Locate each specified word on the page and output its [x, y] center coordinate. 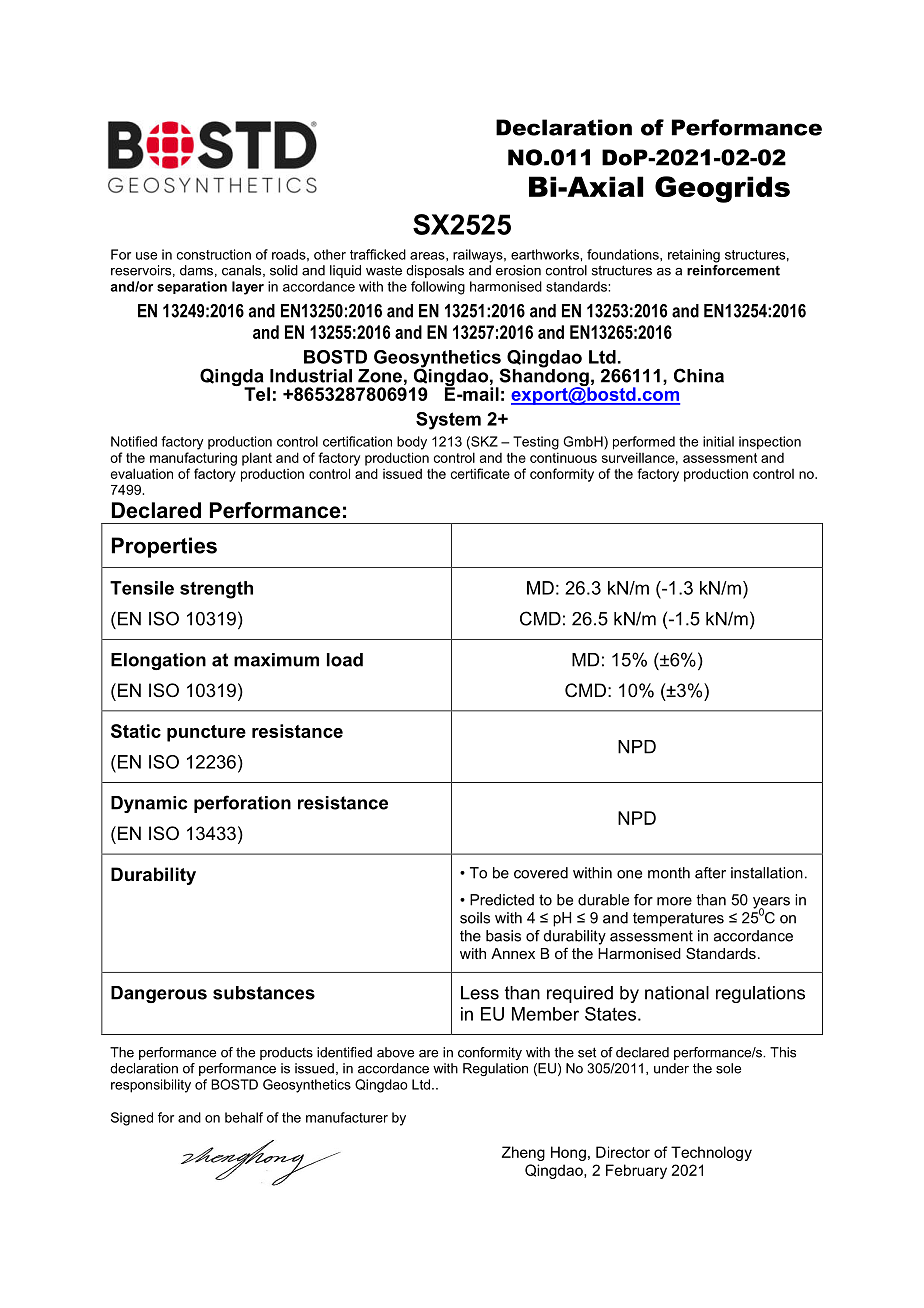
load [345, 660]
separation [192, 287]
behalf [244, 1117]
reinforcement [733, 269]
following [438, 288]
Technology [711, 1153]
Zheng [523, 1153]
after [710, 873]
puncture [206, 733]
